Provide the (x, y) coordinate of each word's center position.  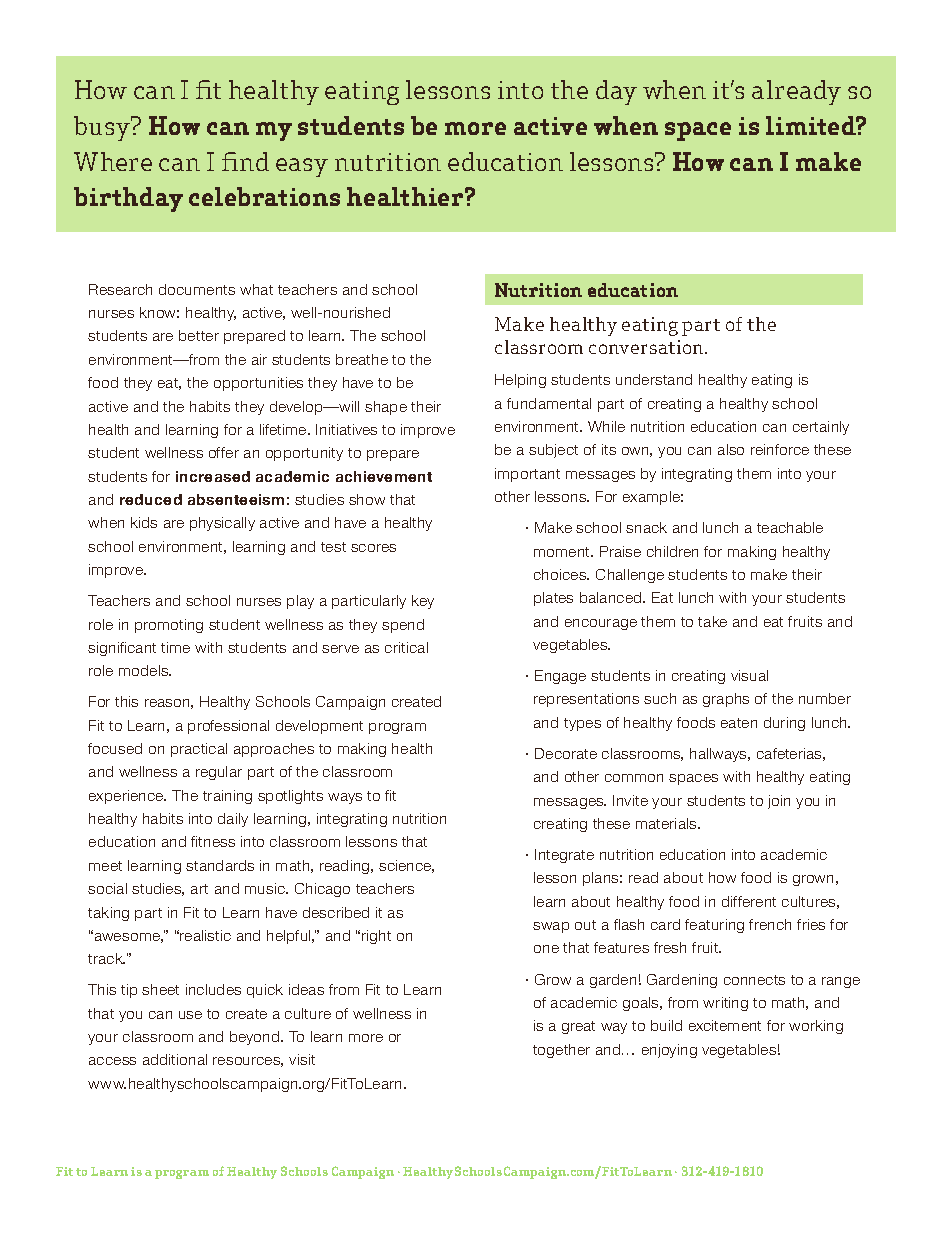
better (199, 335)
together (561, 1051)
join (779, 802)
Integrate (564, 856)
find (245, 161)
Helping (520, 381)
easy (302, 167)
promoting (169, 626)
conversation (647, 347)
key (423, 602)
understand (654, 379)
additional (175, 1059)
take (712, 621)
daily (233, 820)
